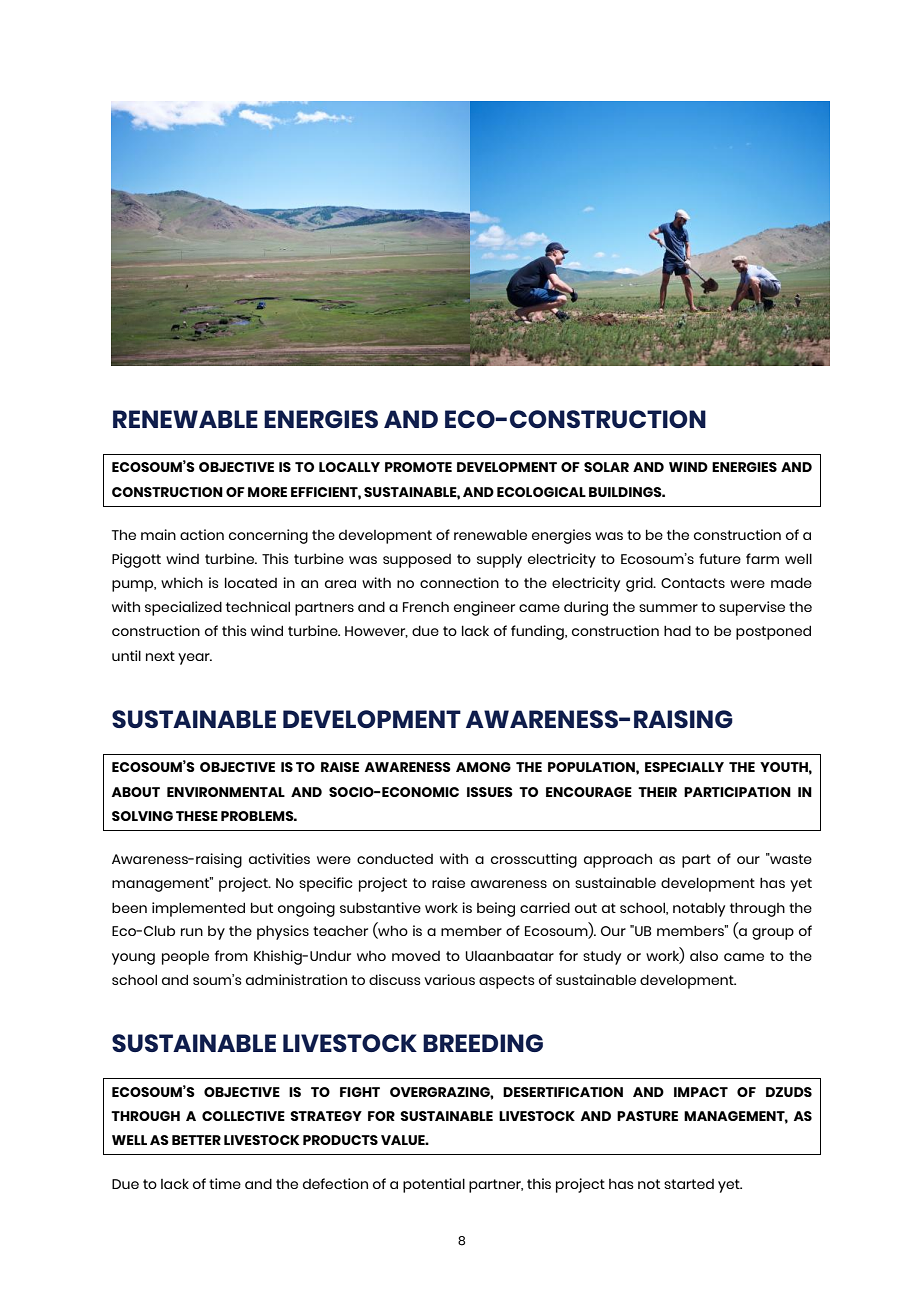  What do you see at coordinates (418, 467) in the screenshot?
I see `PROMOTE` at bounding box center [418, 467].
